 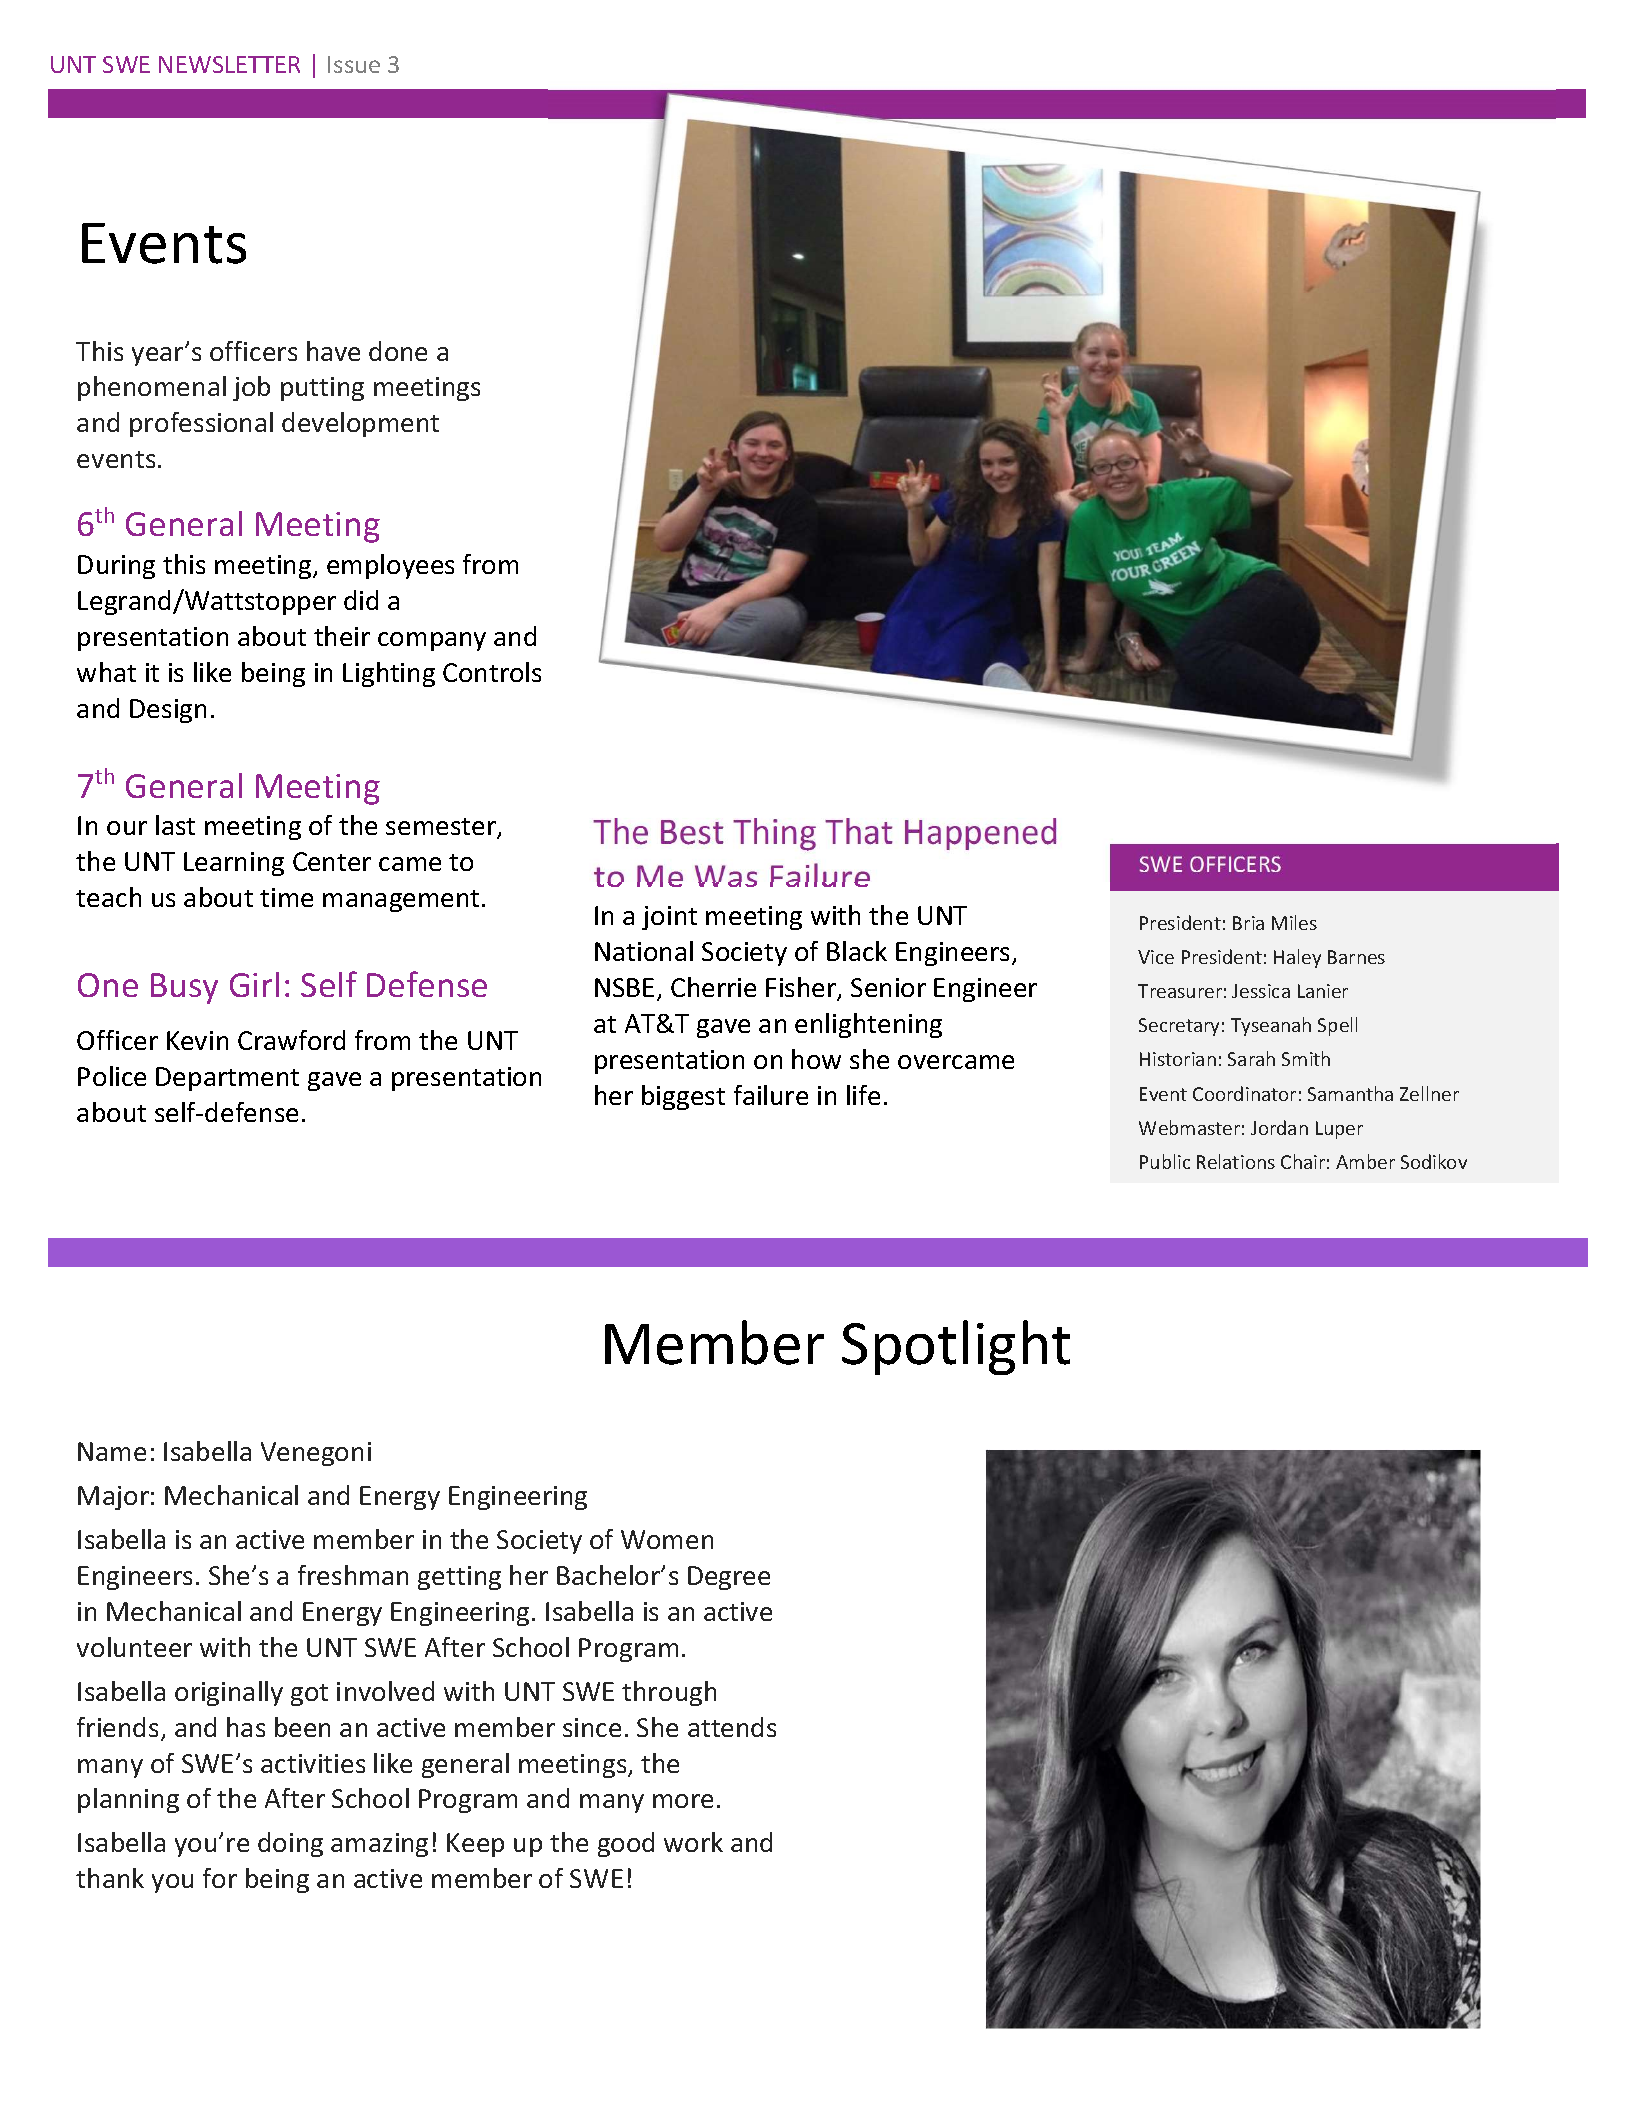 I want to click on Fisher, so click(x=802, y=988).
